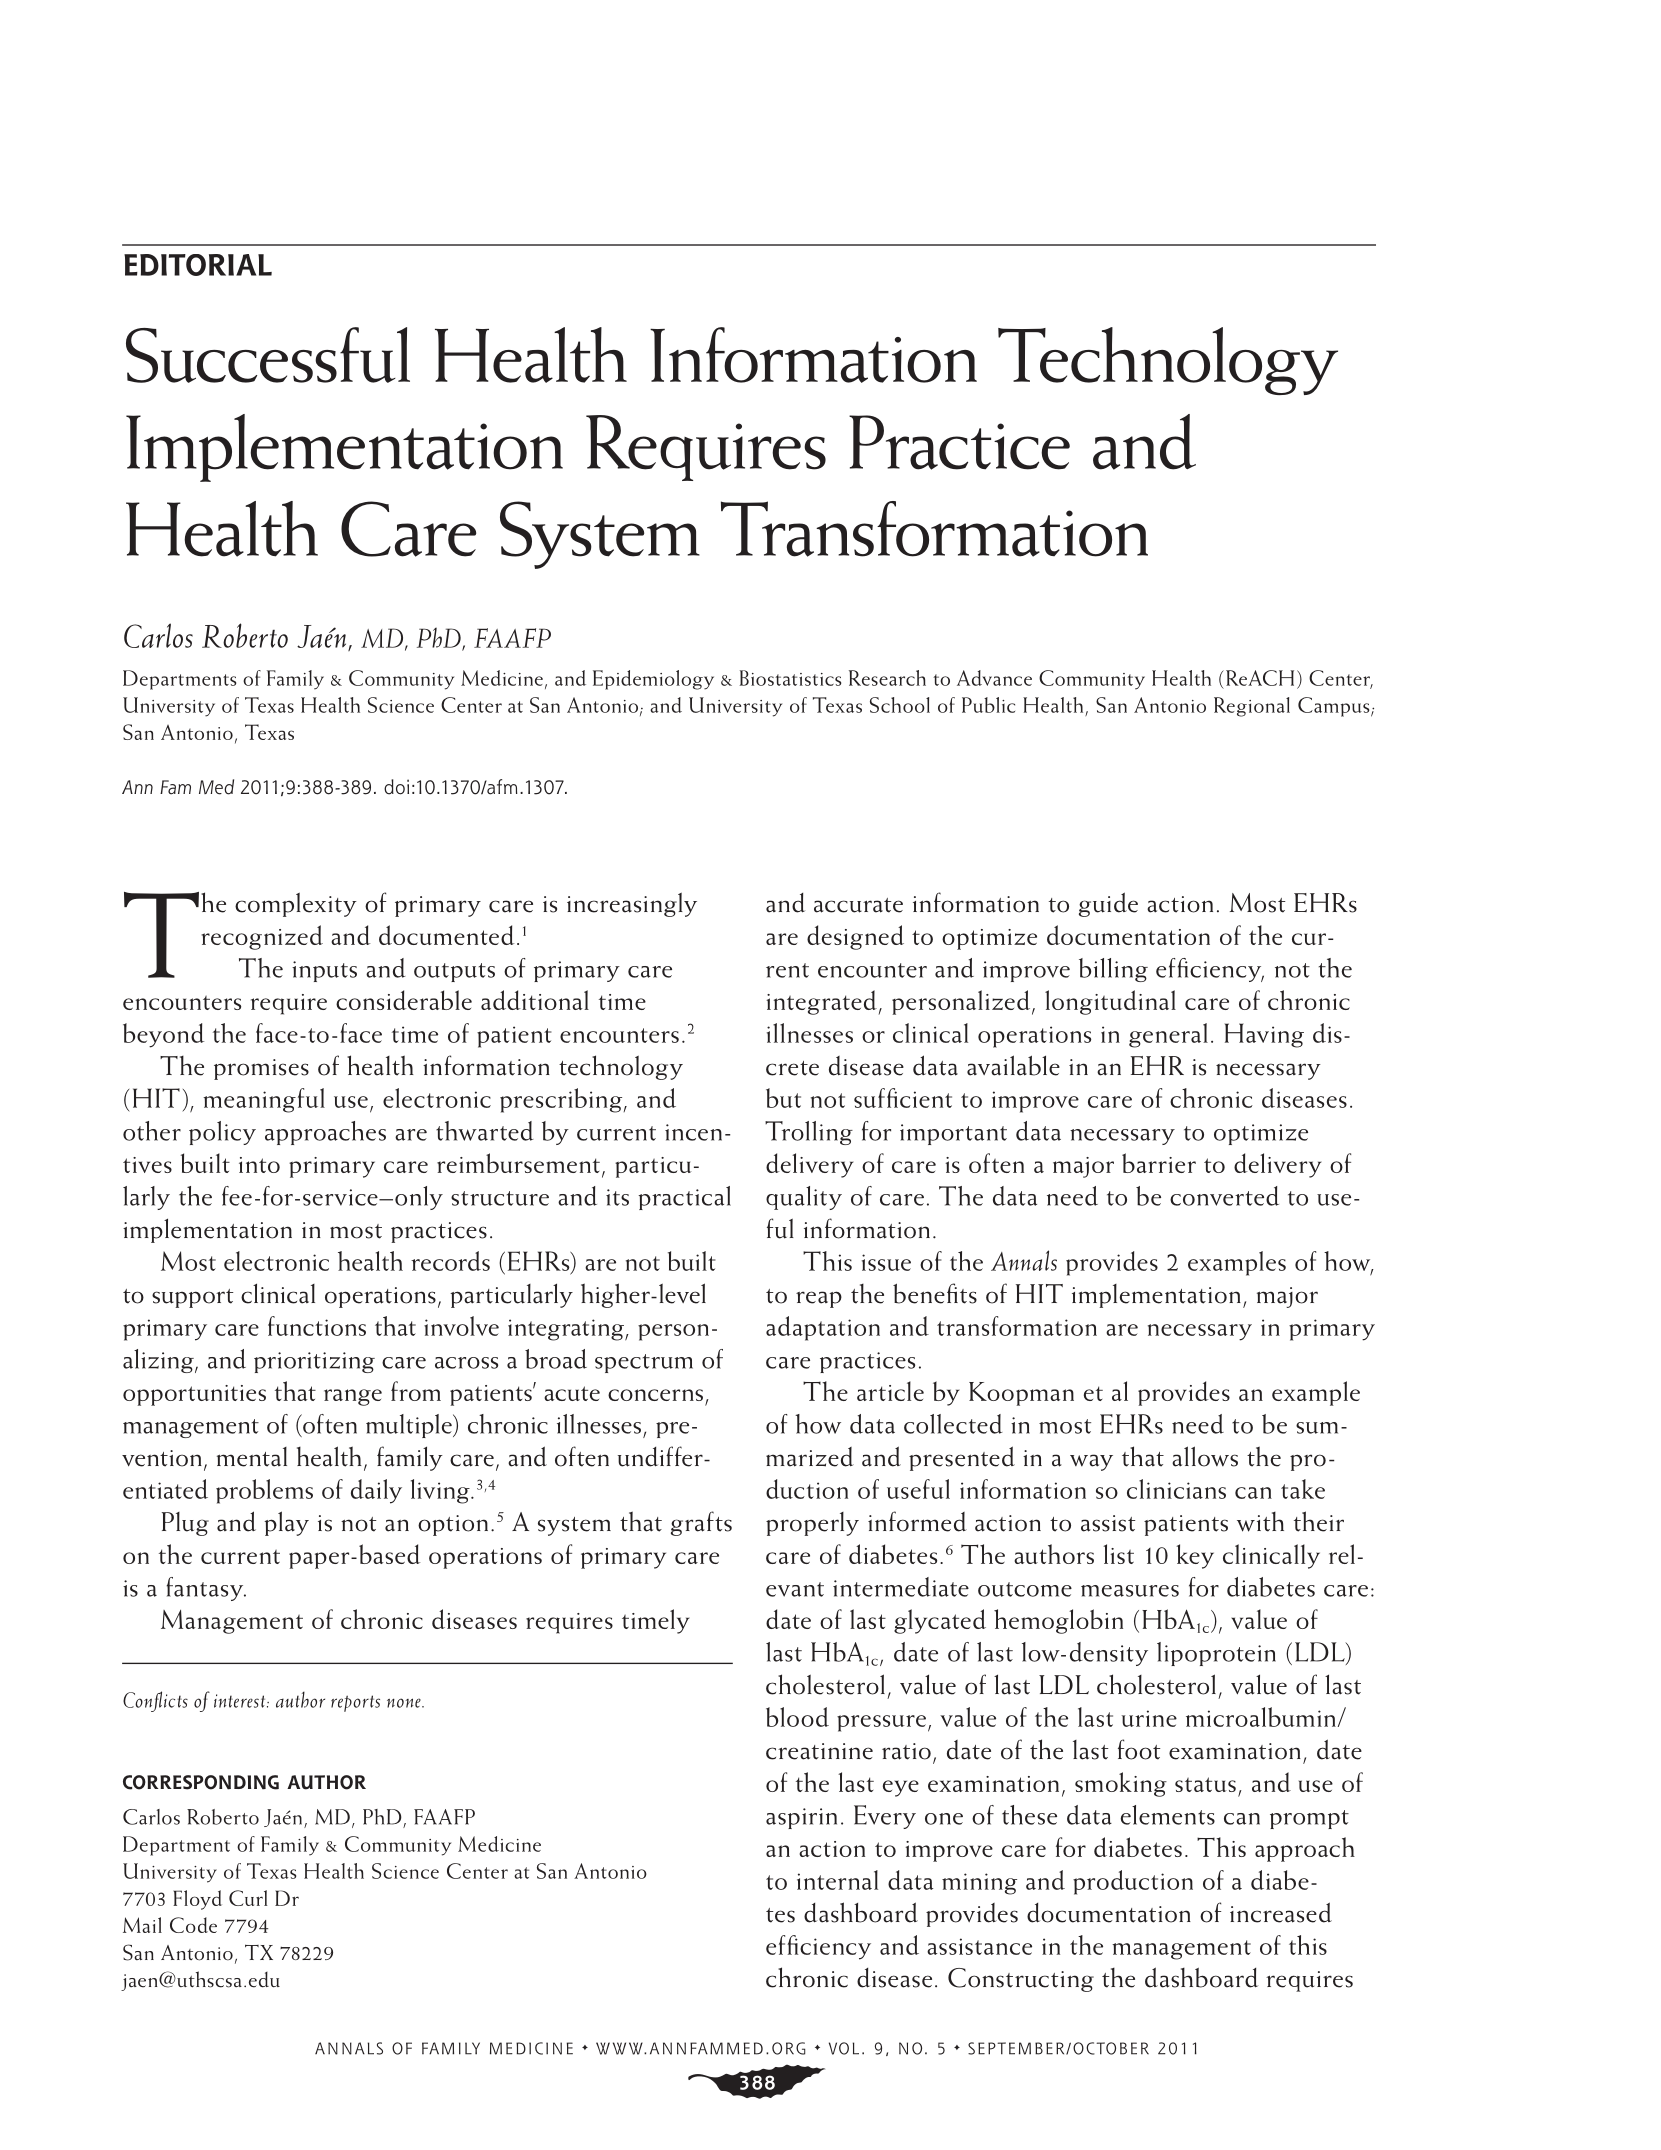 This screenshot has width=1661, height=2150. What do you see at coordinates (248, 1898) in the screenshot?
I see `Curl` at bounding box center [248, 1898].
